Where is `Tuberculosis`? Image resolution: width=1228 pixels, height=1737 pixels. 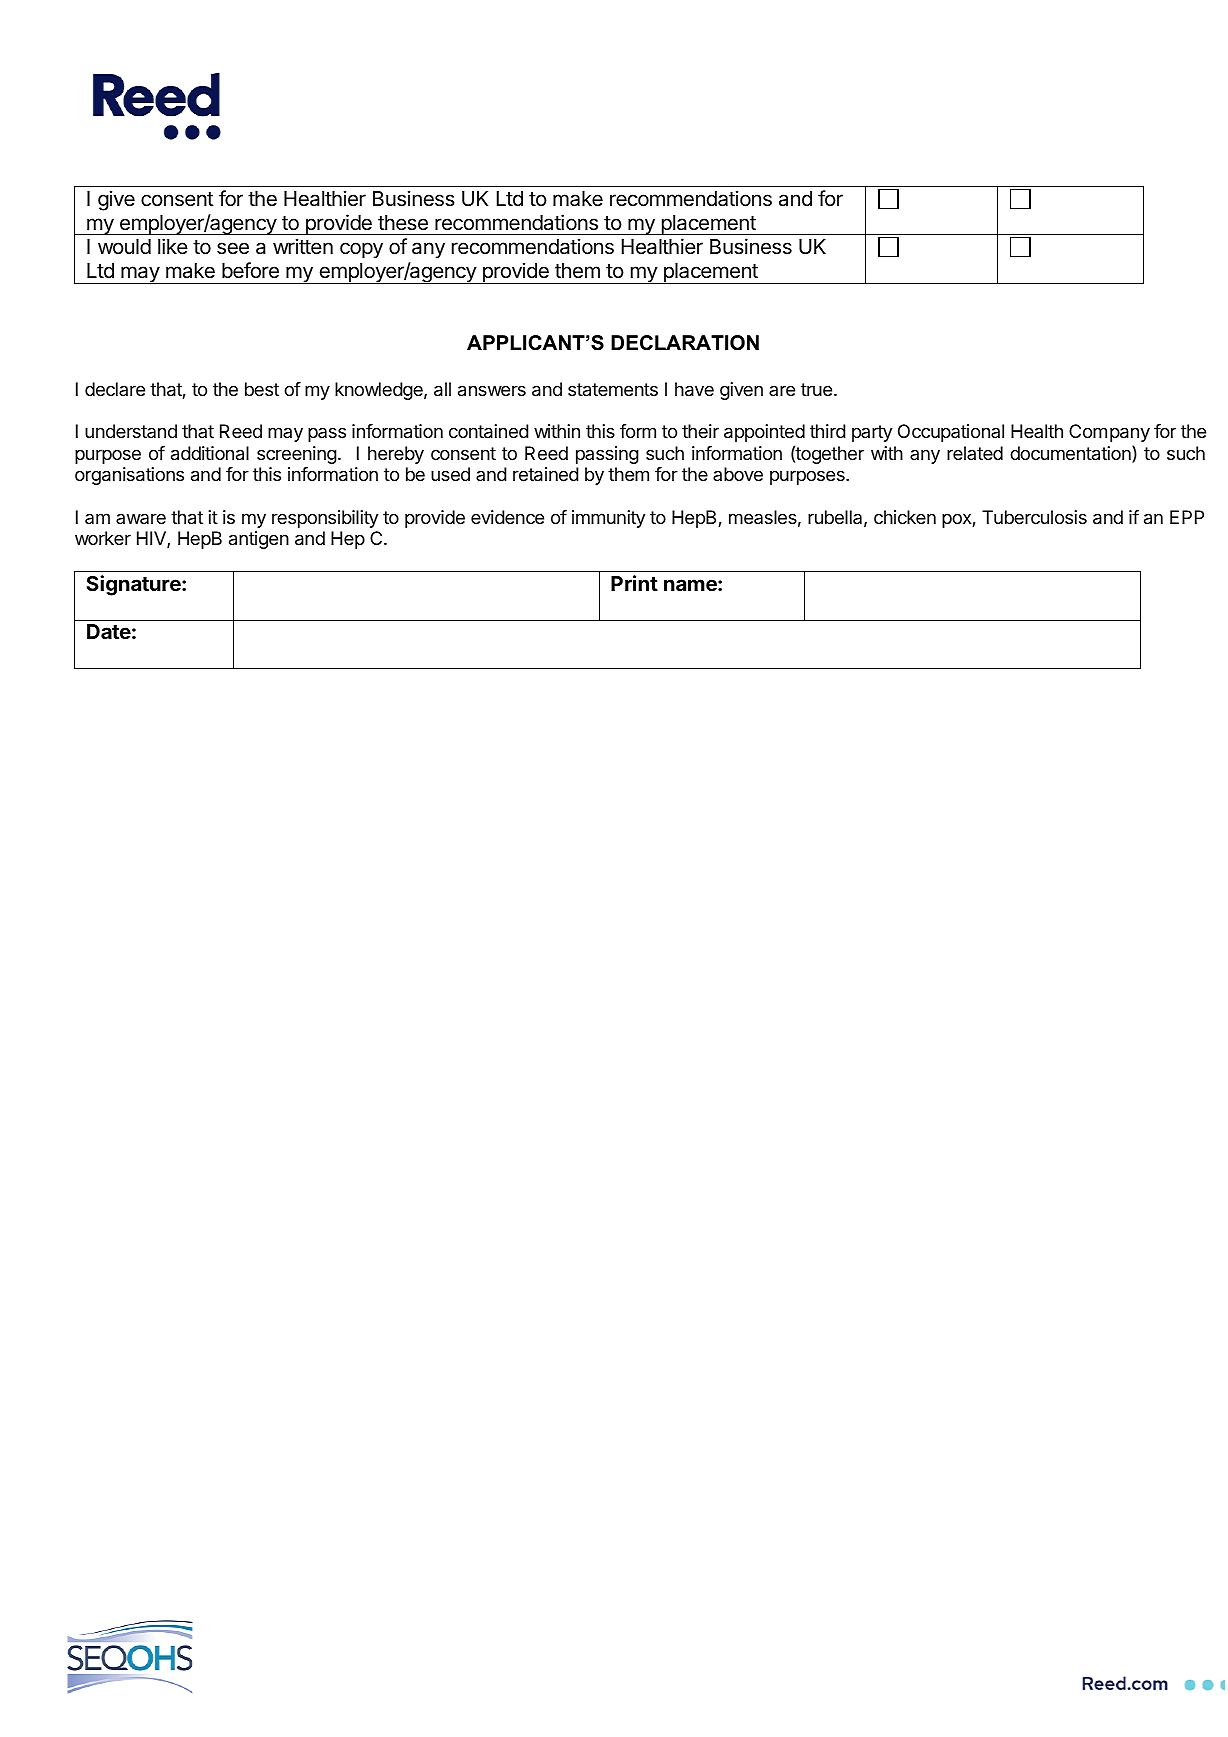
Tuberculosis is located at coordinates (1034, 517).
